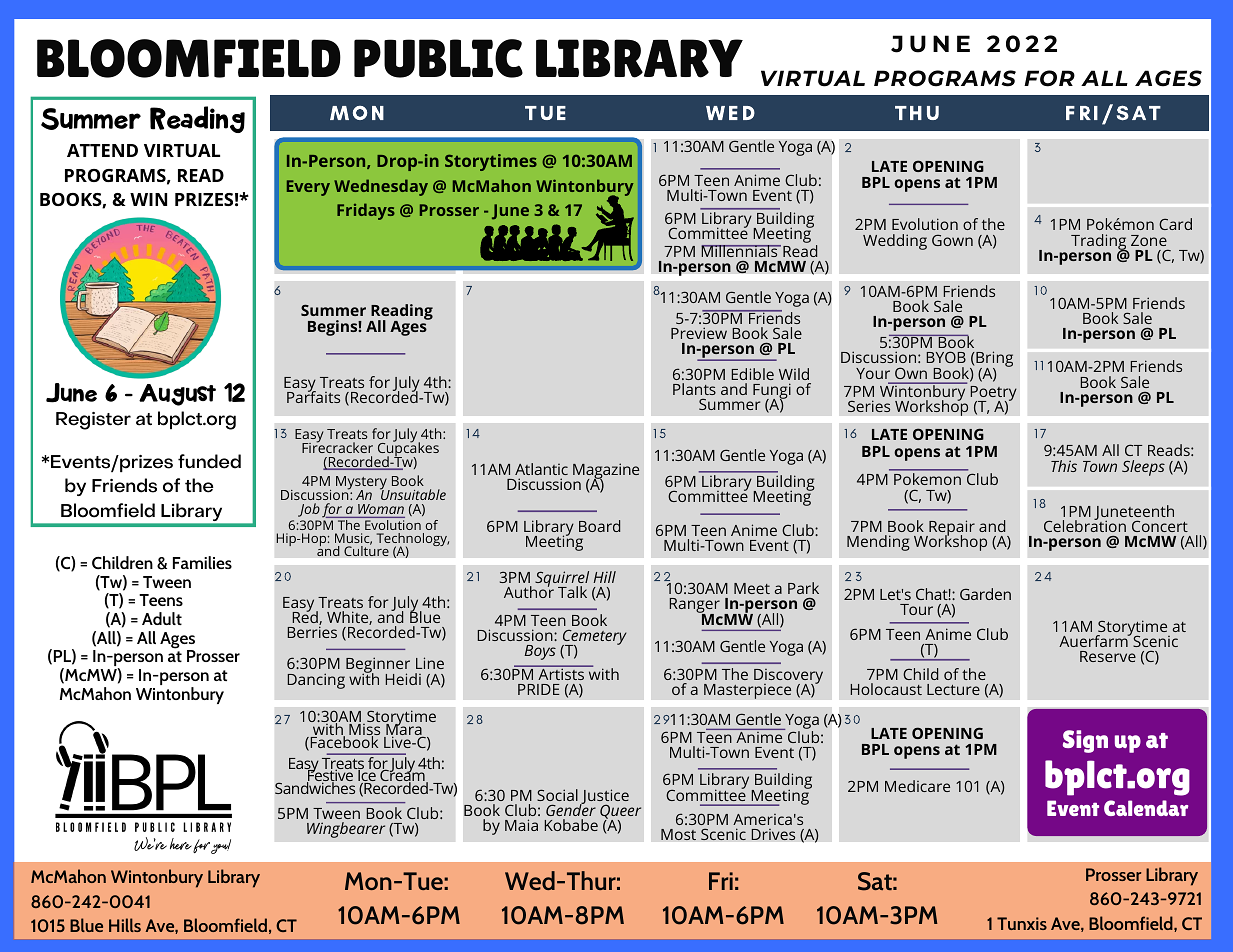 The height and width of the screenshot is (952, 1233). Describe the element at coordinates (315, 787) in the screenshot. I see `Sandwiches` at that location.
